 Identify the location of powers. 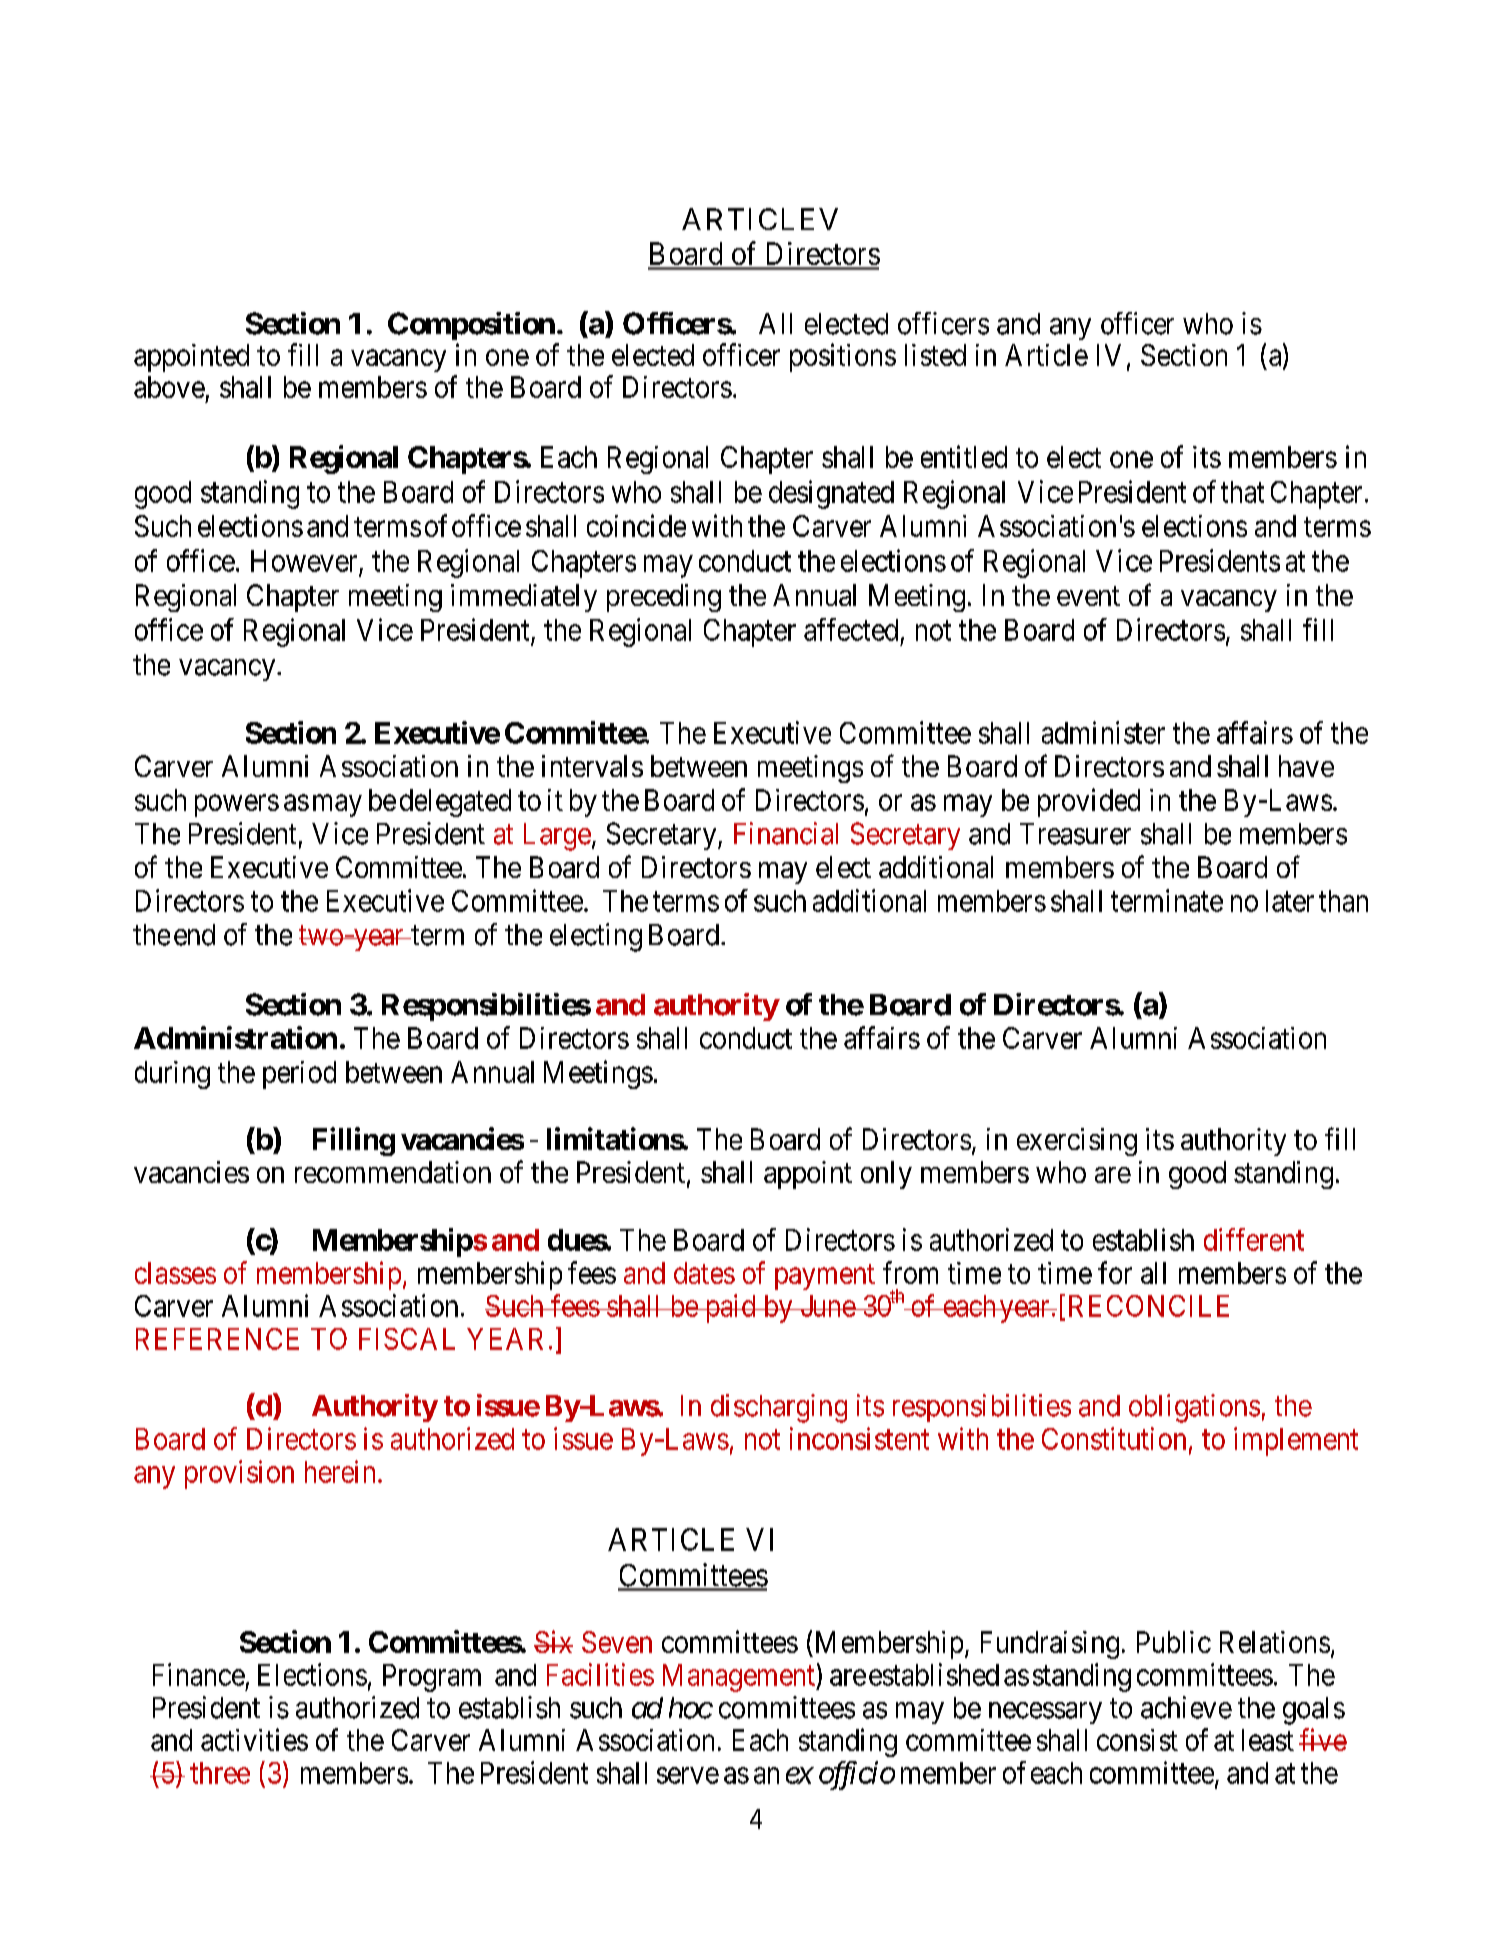
(237, 806).
